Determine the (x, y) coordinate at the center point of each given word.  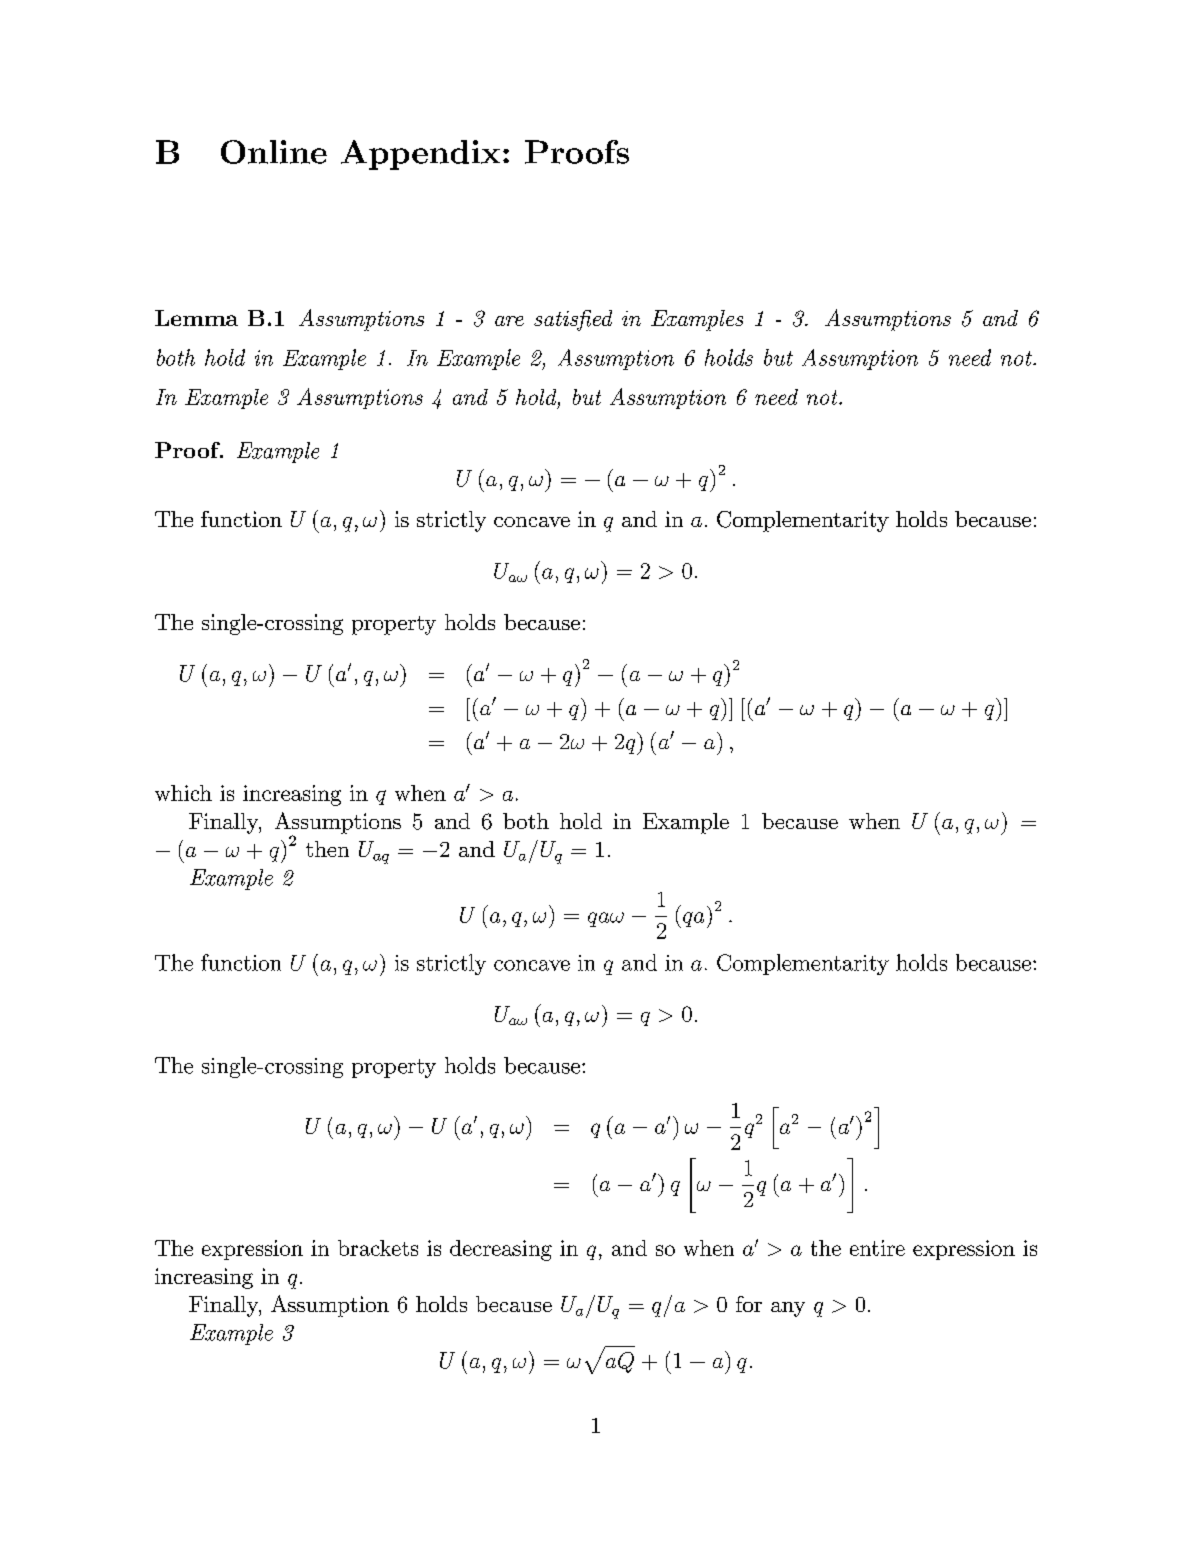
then (327, 849)
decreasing (501, 1250)
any (788, 1309)
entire (877, 1248)
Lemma (196, 318)
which (183, 793)
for (749, 1304)
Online (274, 152)
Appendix (420, 155)
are (509, 321)
